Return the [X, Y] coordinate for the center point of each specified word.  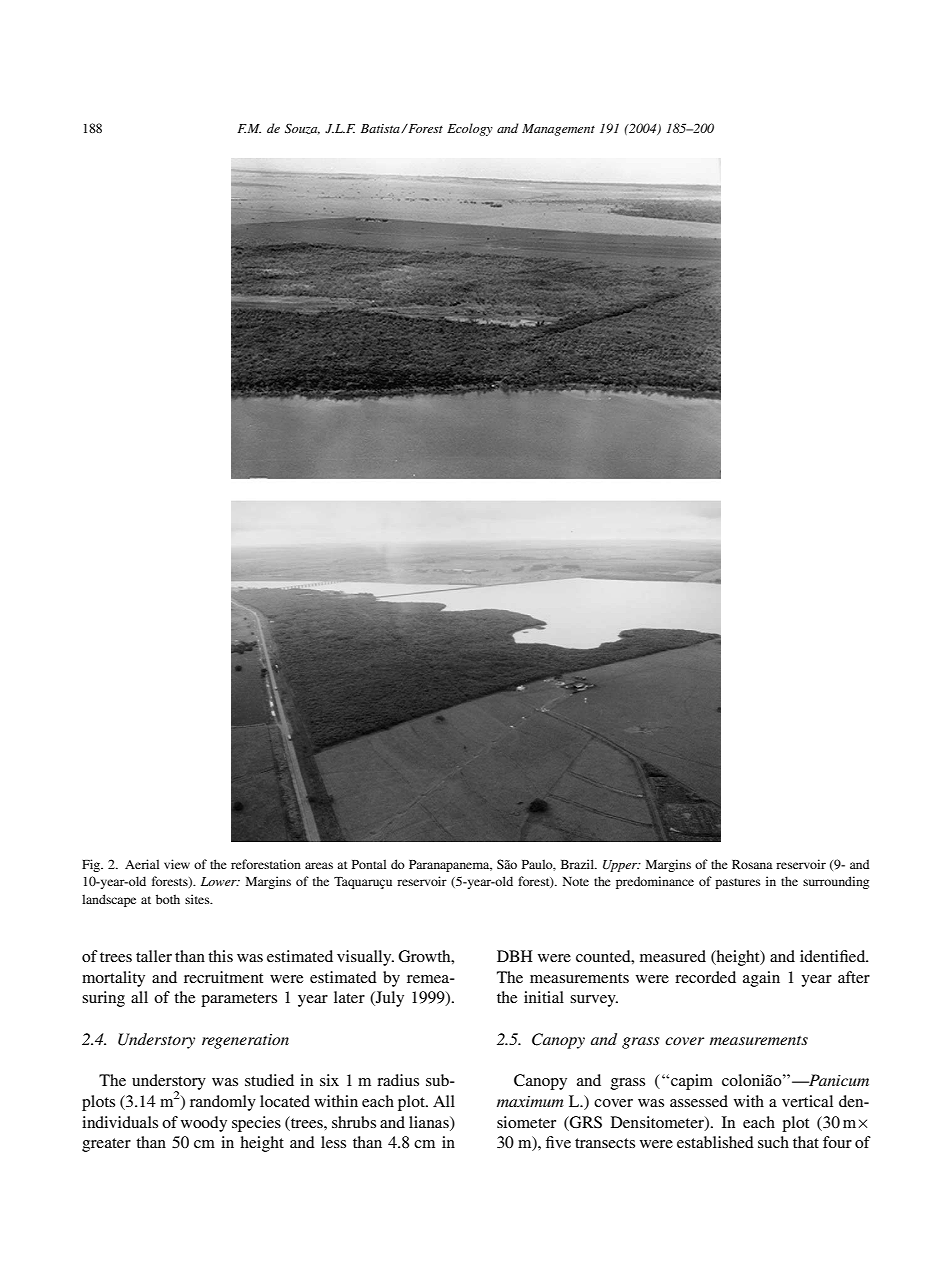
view [177, 864]
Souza [302, 129]
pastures [738, 883]
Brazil [578, 864]
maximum [530, 1101]
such [773, 1142]
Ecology [470, 129]
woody [204, 1124]
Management [558, 130]
